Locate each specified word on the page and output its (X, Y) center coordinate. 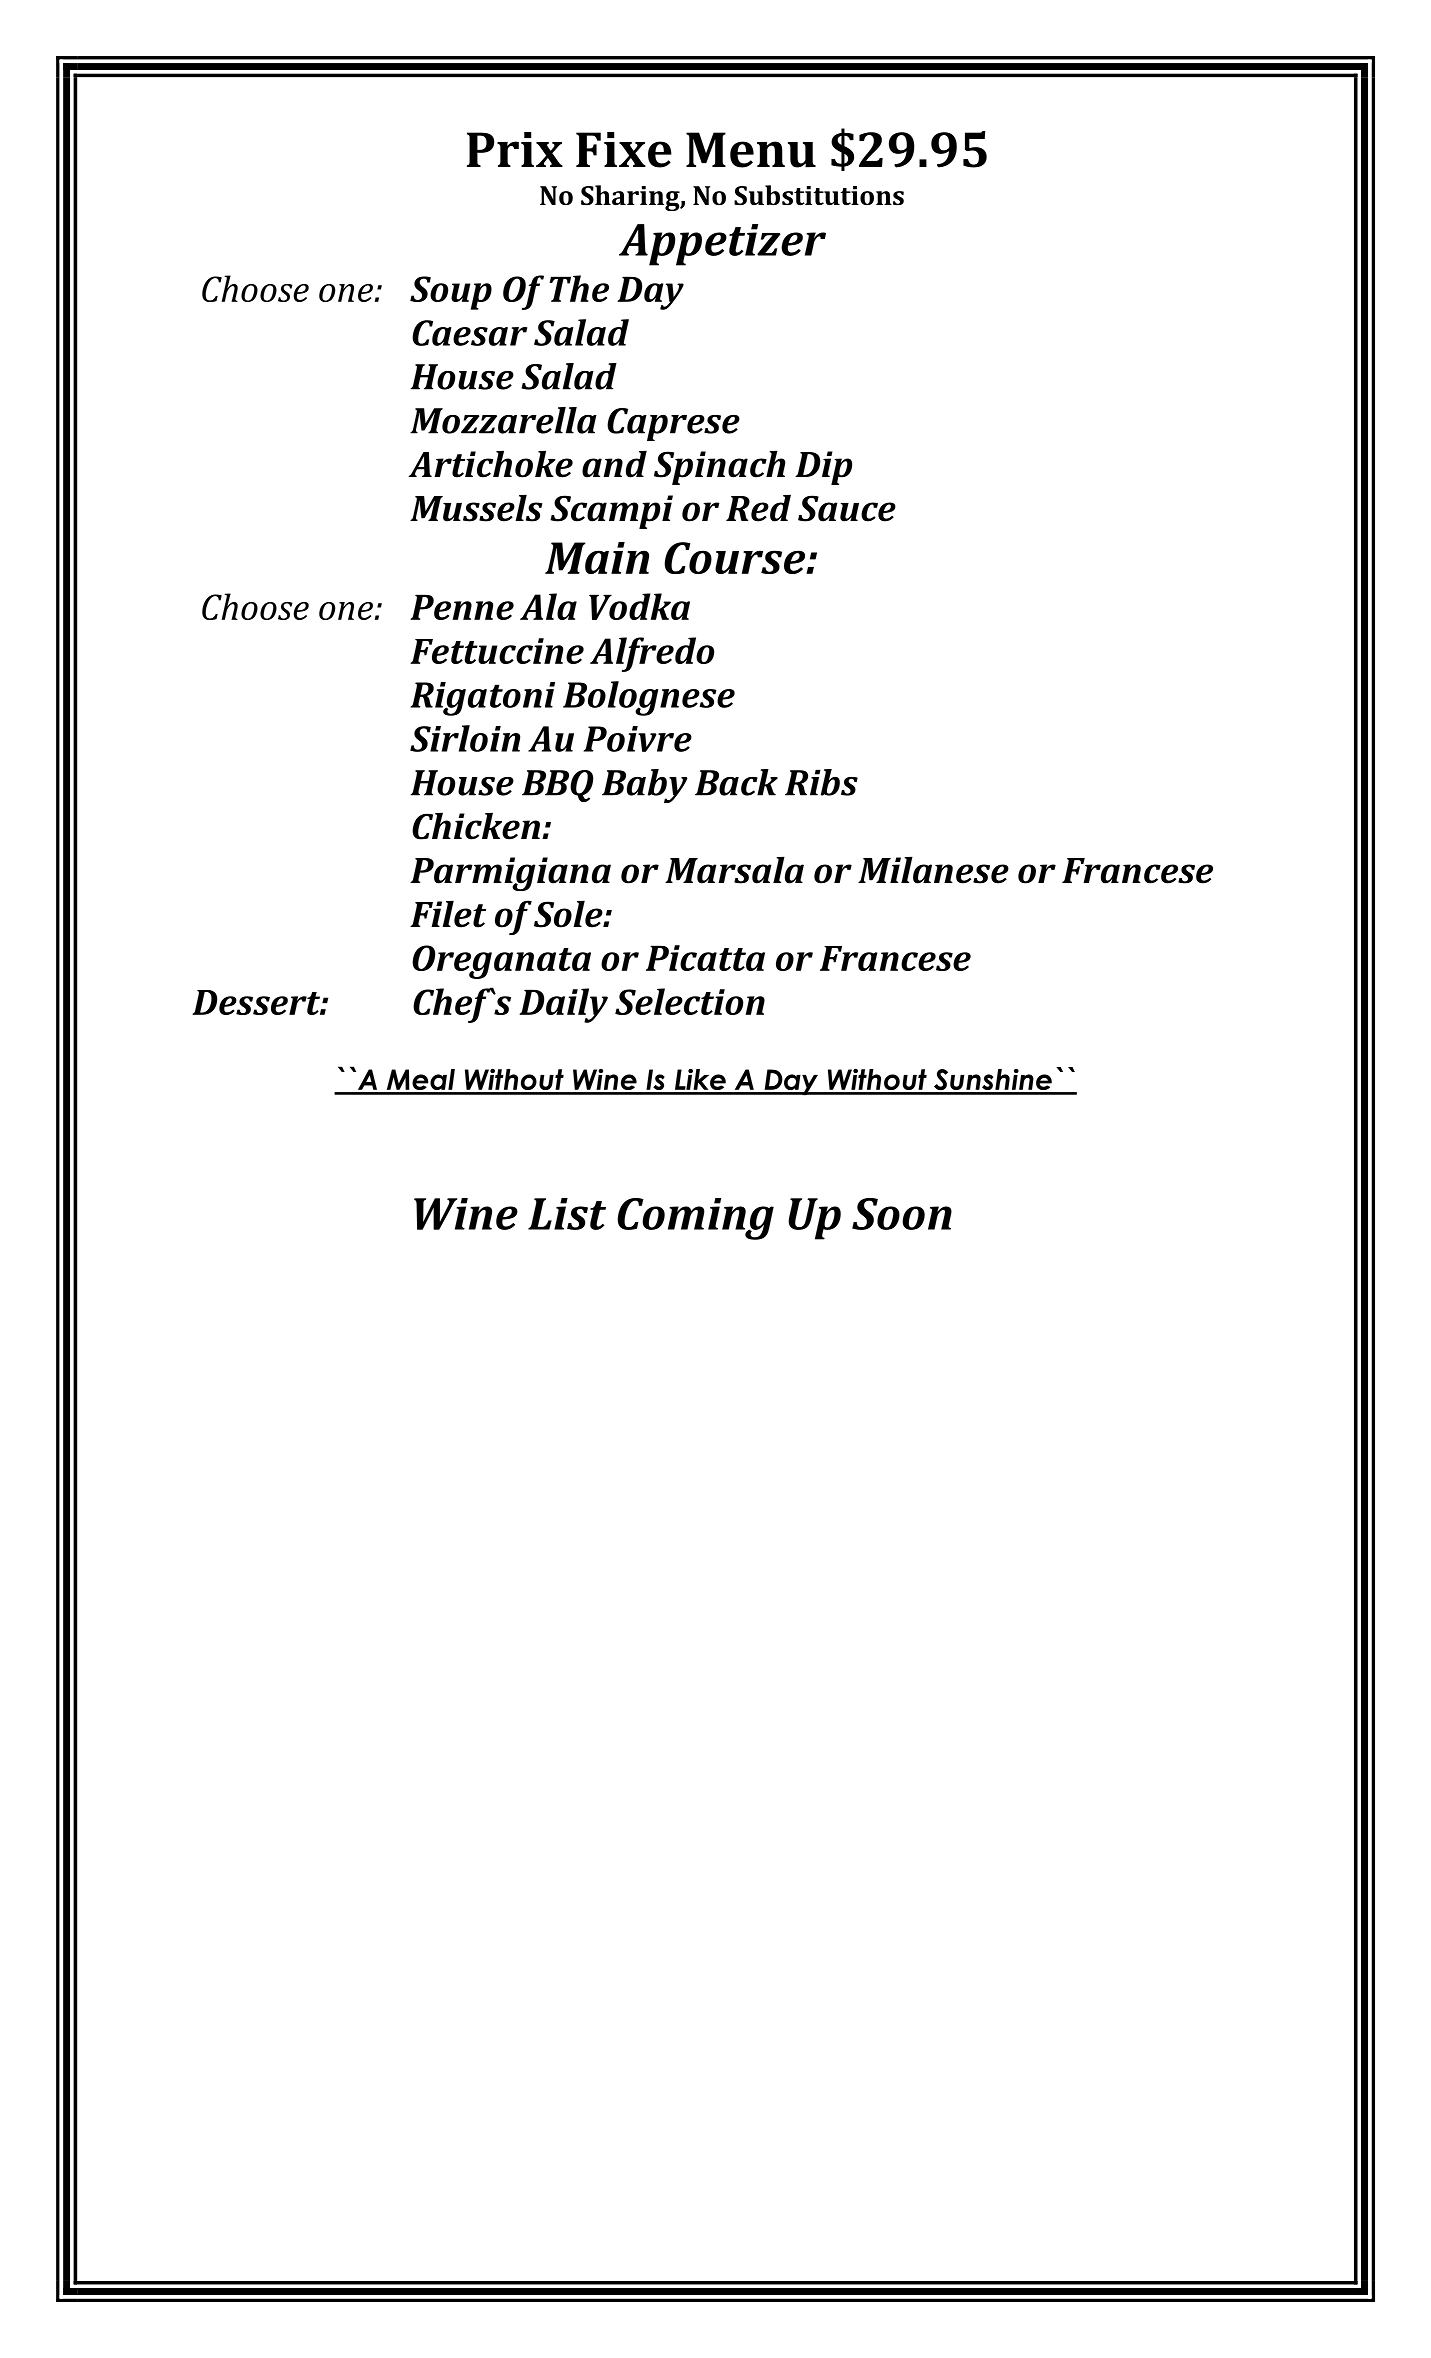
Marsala (734, 870)
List (567, 1214)
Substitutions (819, 195)
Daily (563, 1005)
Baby (645, 786)
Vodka (639, 606)
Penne (462, 607)
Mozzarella (503, 420)
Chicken (476, 826)
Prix (515, 149)
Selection (690, 1001)
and (614, 464)
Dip (823, 468)
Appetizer (722, 245)
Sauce (847, 508)
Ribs (821, 782)
